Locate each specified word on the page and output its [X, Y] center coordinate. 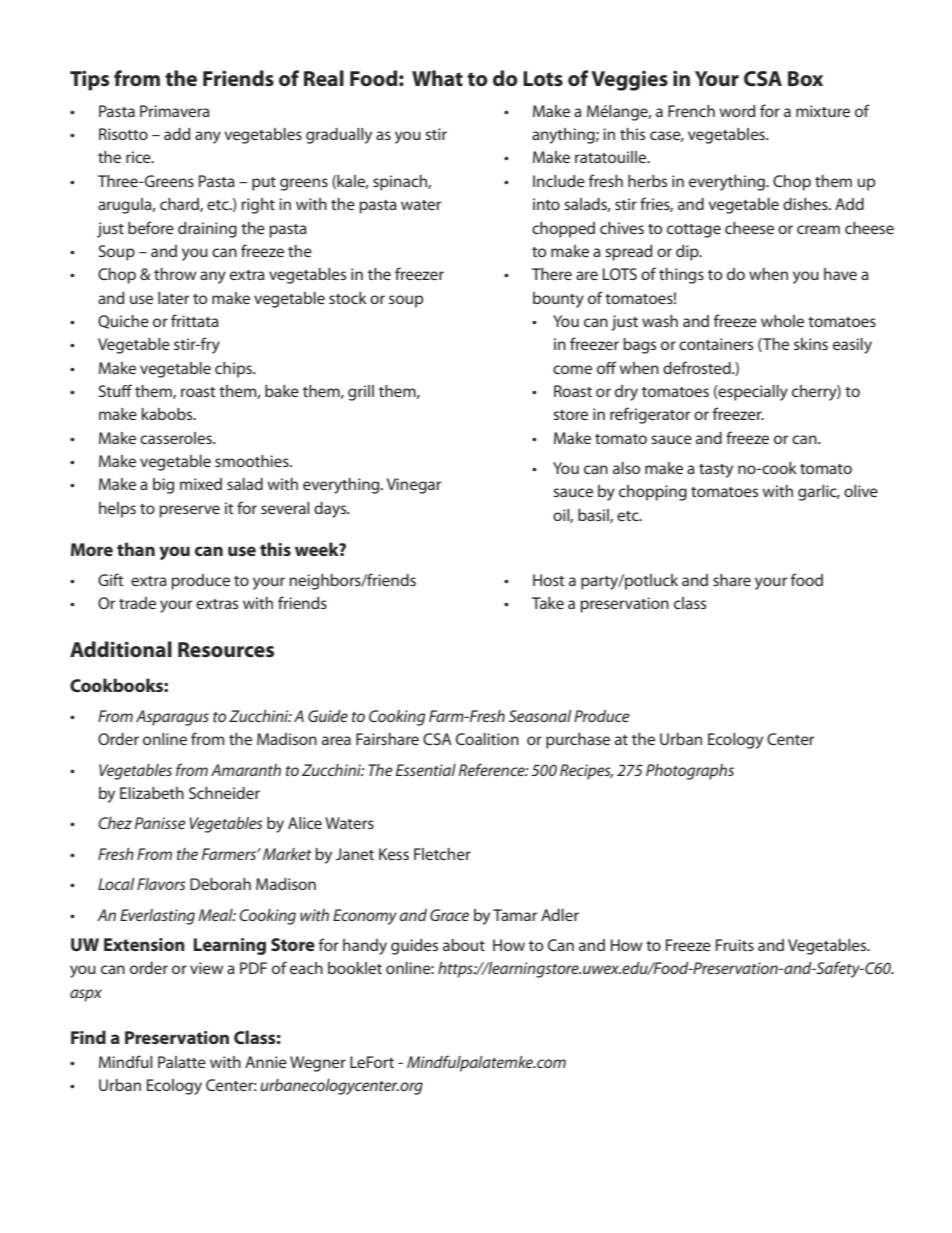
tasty [716, 471]
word [737, 111]
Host [549, 580]
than [136, 549]
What [437, 78]
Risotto [123, 134]
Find [88, 1037]
